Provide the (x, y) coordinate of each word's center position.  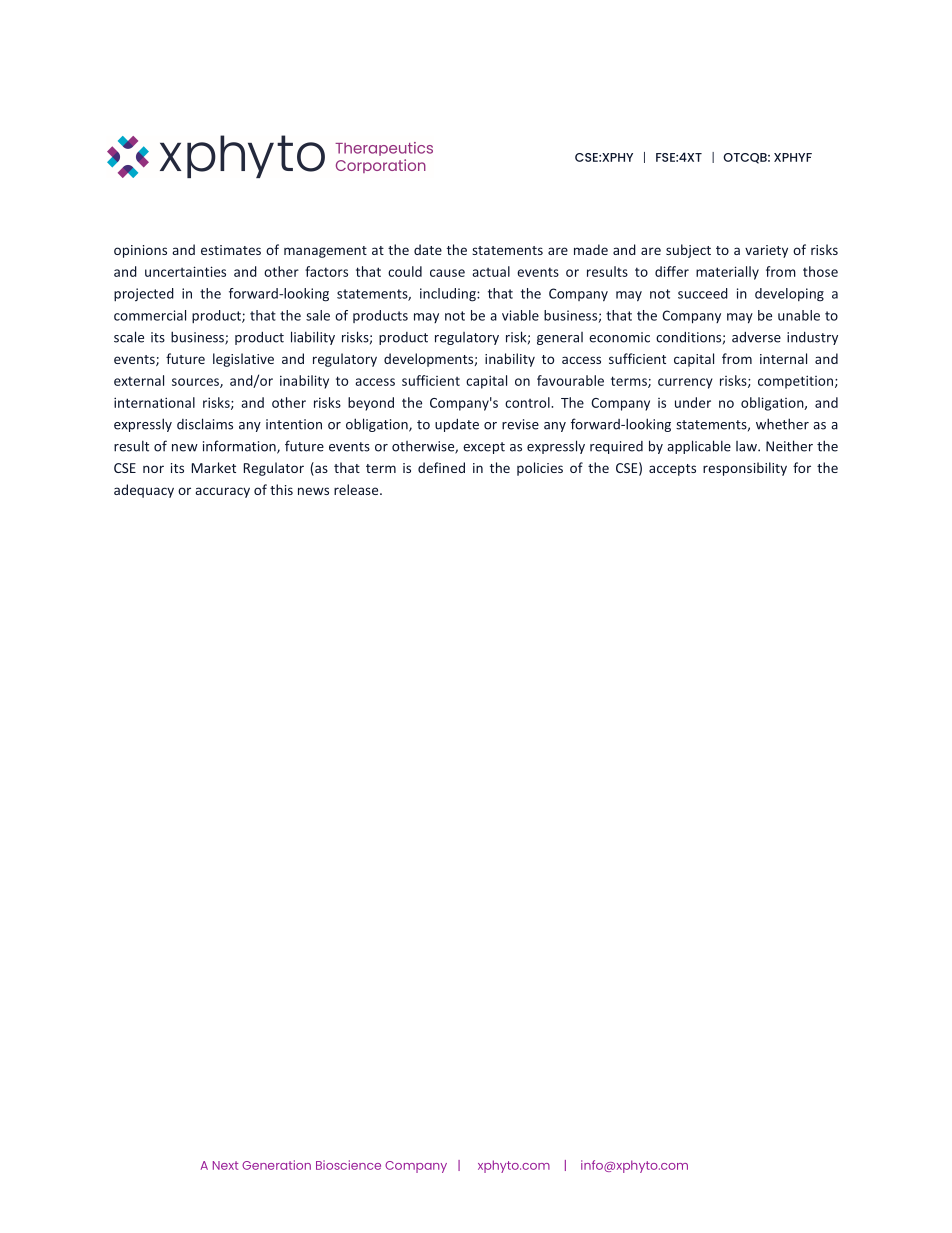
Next (225, 1165)
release (357, 489)
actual (491, 271)
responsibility (745, 469)
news (313, 491)
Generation (276, 1165)
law (747, 446)
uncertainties (185, 271)
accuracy (222, 492)
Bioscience (348, 1165)
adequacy (144, 491)
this (281, 489)
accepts (672, 470)
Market (214, 467)
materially (727, 273)
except (484, 448)
